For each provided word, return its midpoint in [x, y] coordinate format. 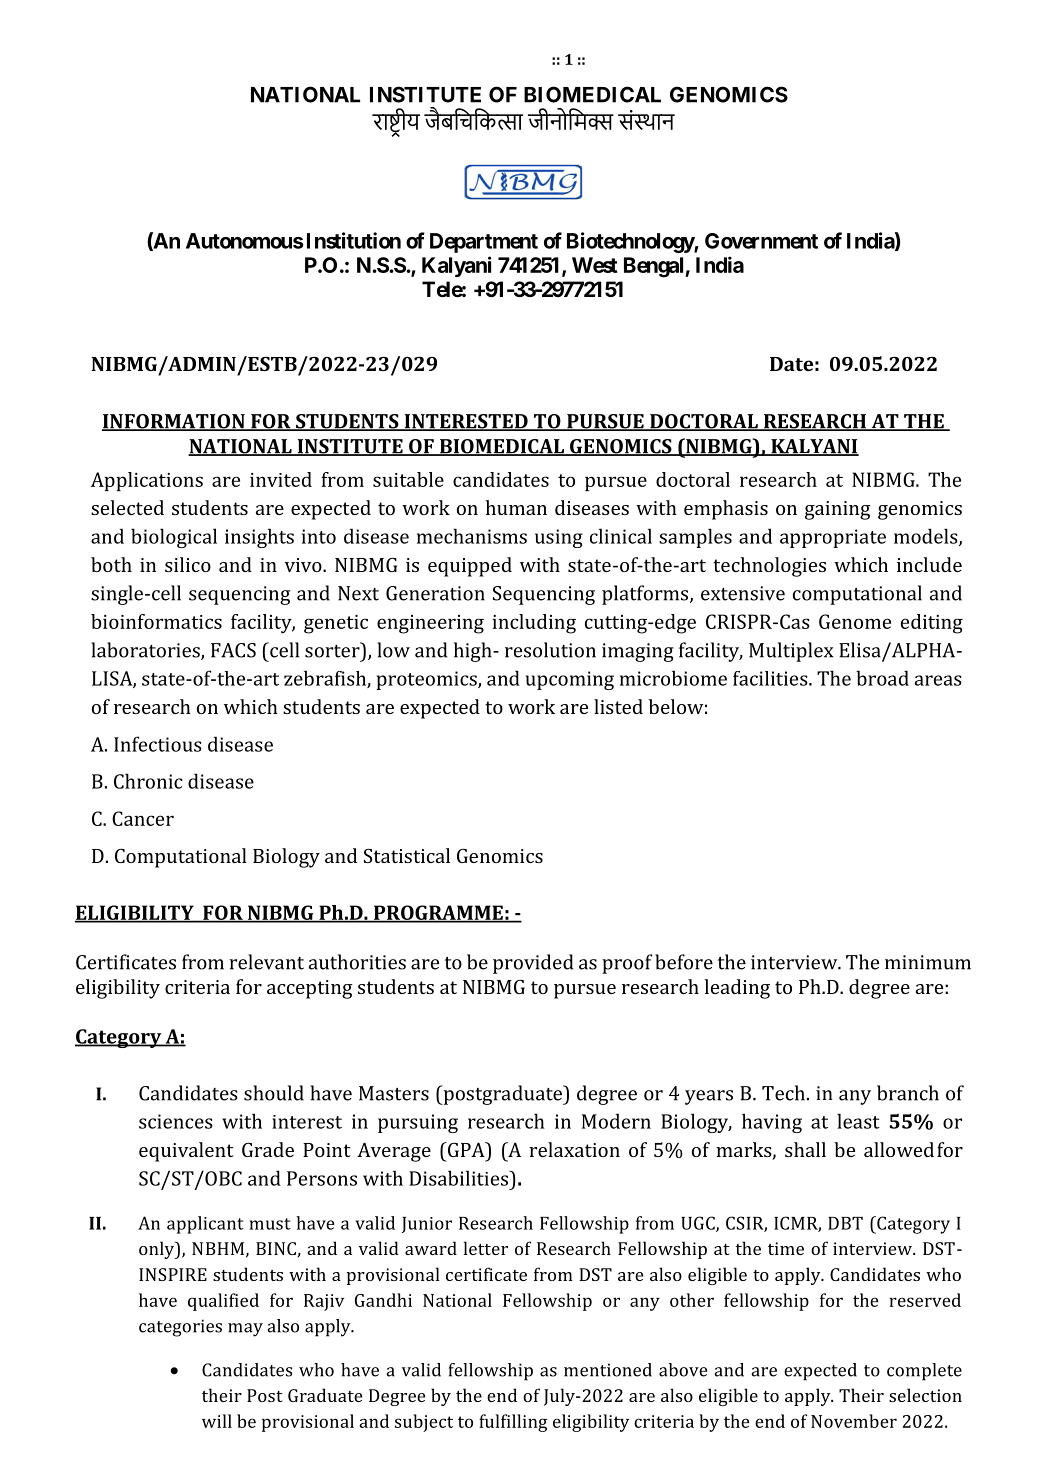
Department [484, 243]
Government [761, 241]
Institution [354, 240]
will [217, 1421]
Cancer [143, 818]
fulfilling [513, 1423]
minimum [928, 962]
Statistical [407, 855]
